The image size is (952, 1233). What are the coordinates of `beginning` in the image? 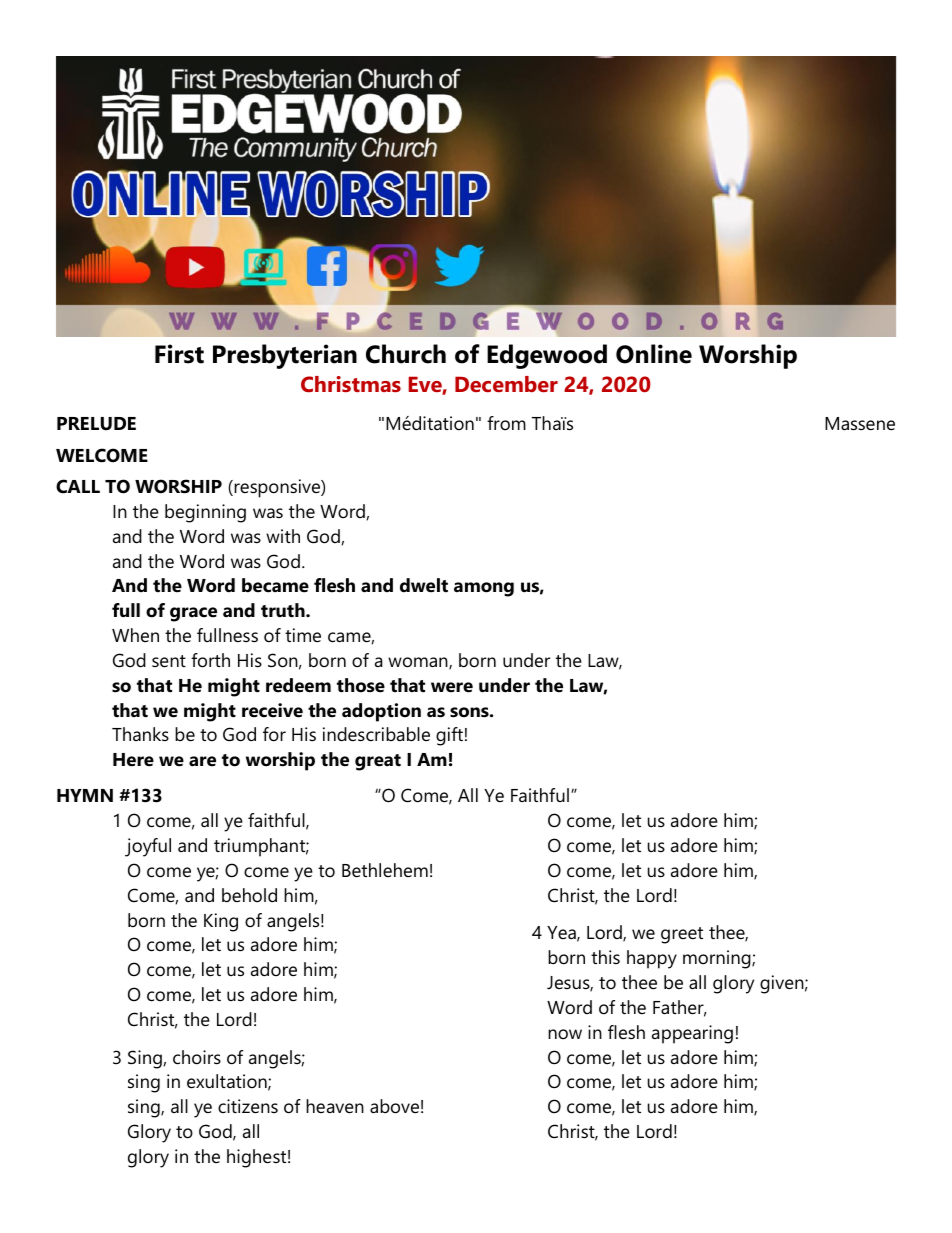 It's located at (205, 513).
